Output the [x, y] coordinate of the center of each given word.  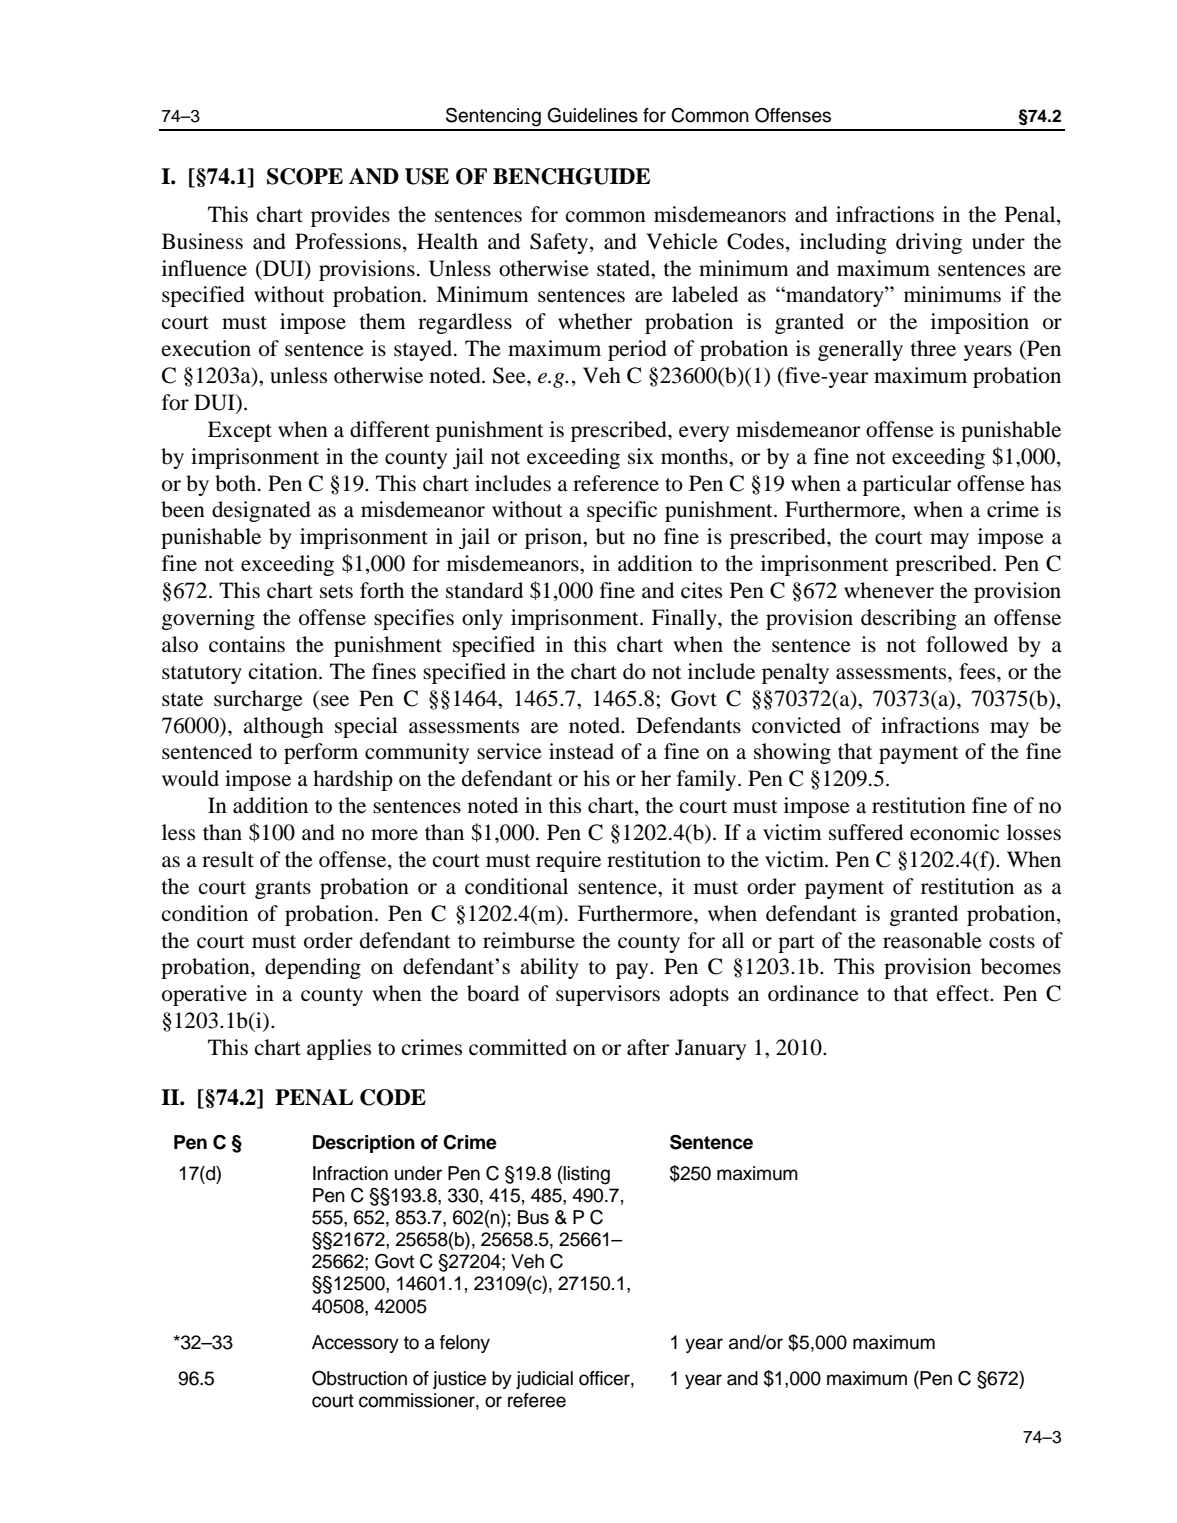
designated [261, 511]
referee [537, 1400]
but [610, 536]
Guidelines [593, 115]
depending [313, 968]
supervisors [608, 995]
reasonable [932, 940]
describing [909, 619]
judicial [544, 1380]
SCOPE [305, 176]
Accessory [355, 1344]
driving [929, 243]
